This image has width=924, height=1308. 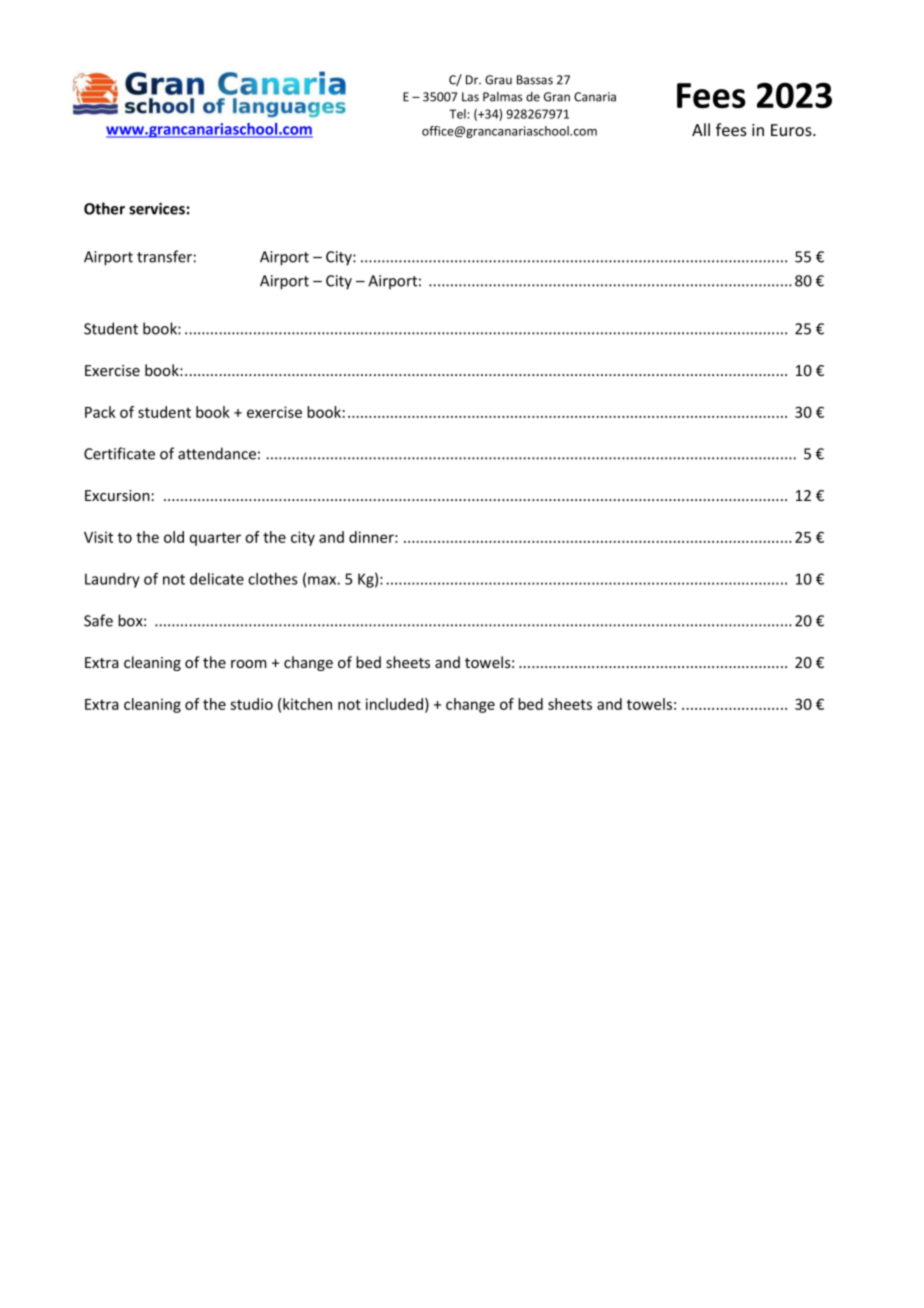 I want to click on included, so click(x=396, y=705).
